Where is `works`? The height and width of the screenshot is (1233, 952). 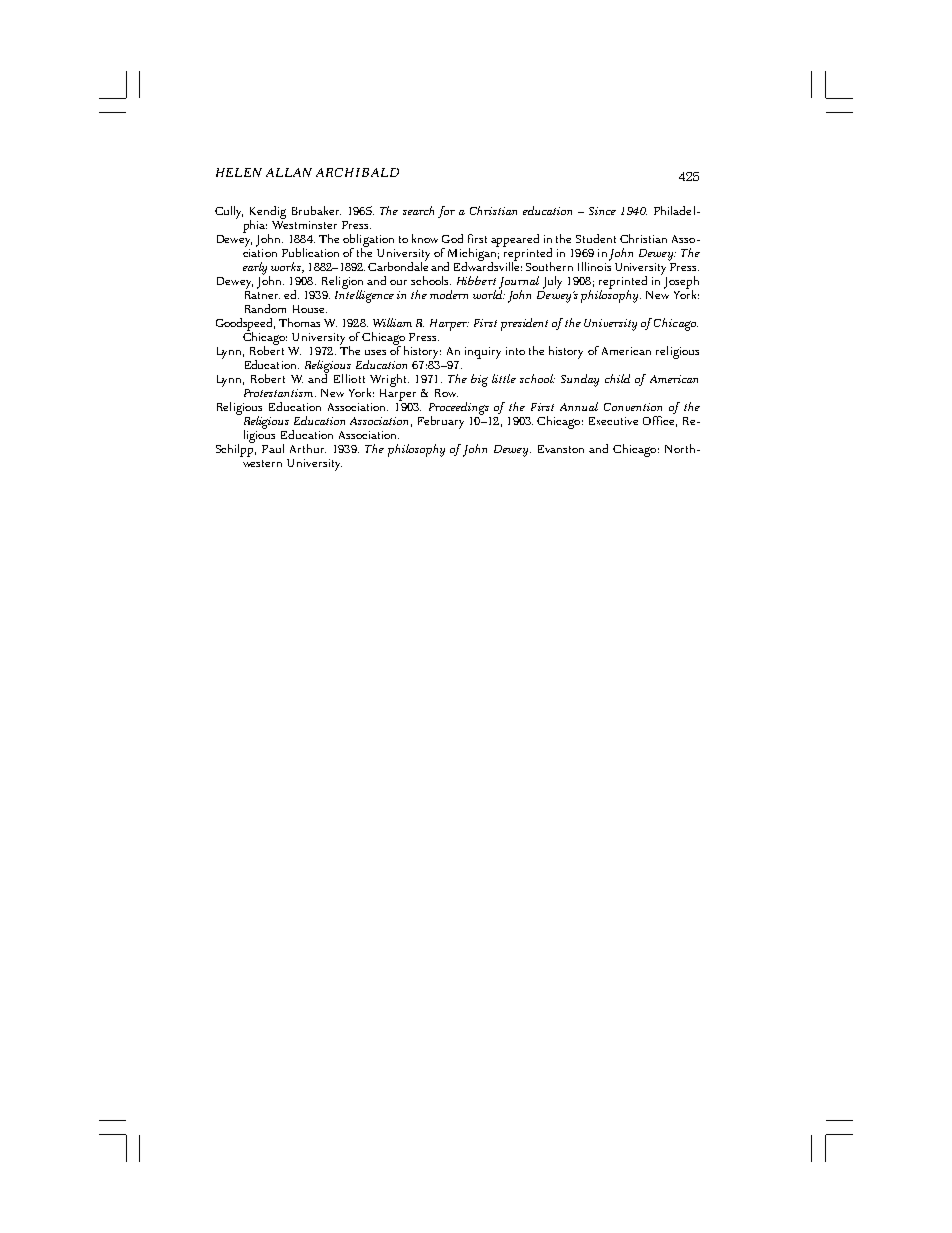
works is located at coordinates (287, 267).
